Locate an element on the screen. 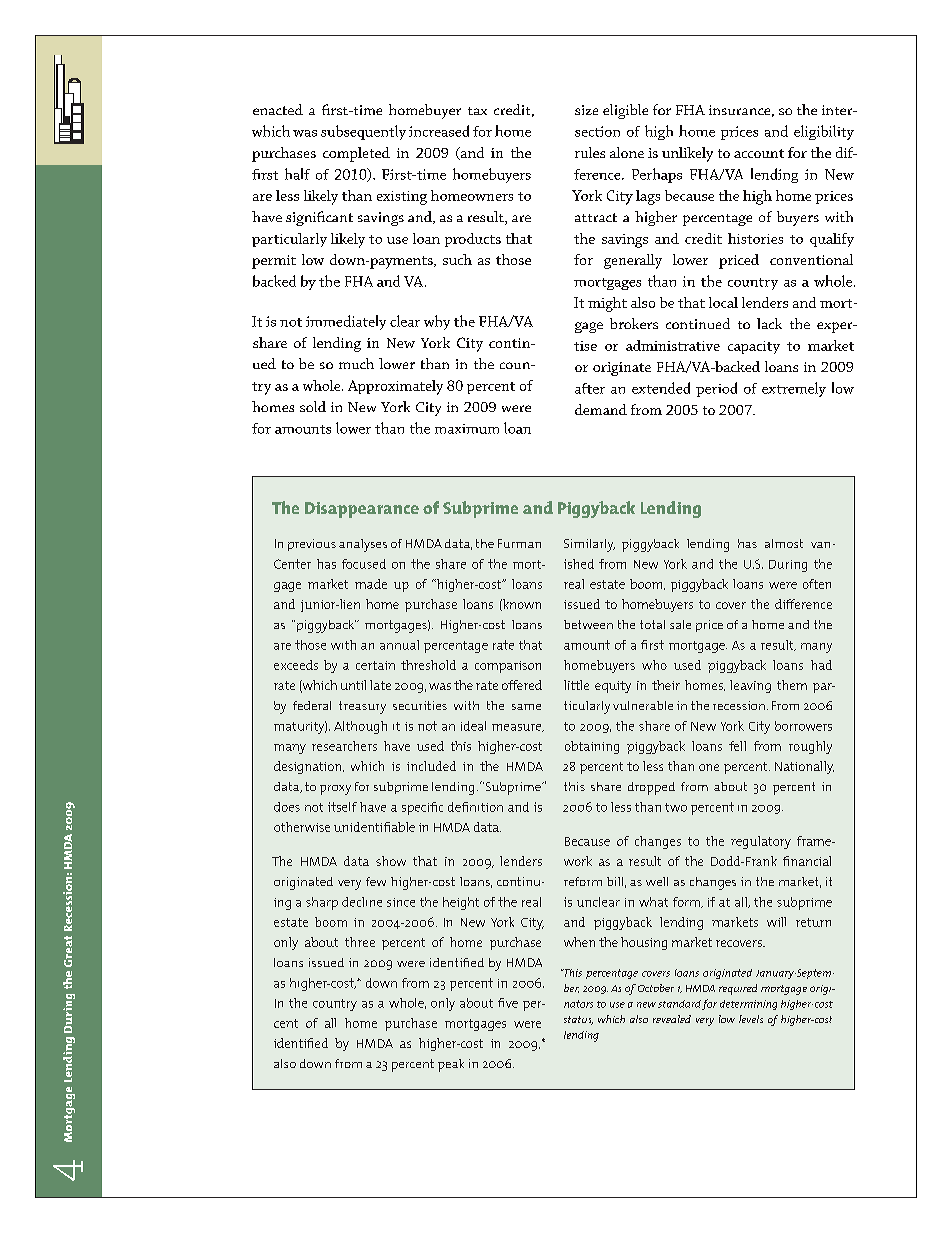 The width and height of the screenshot is (952, 1233). levels is located at coordinates (751, 1019).
